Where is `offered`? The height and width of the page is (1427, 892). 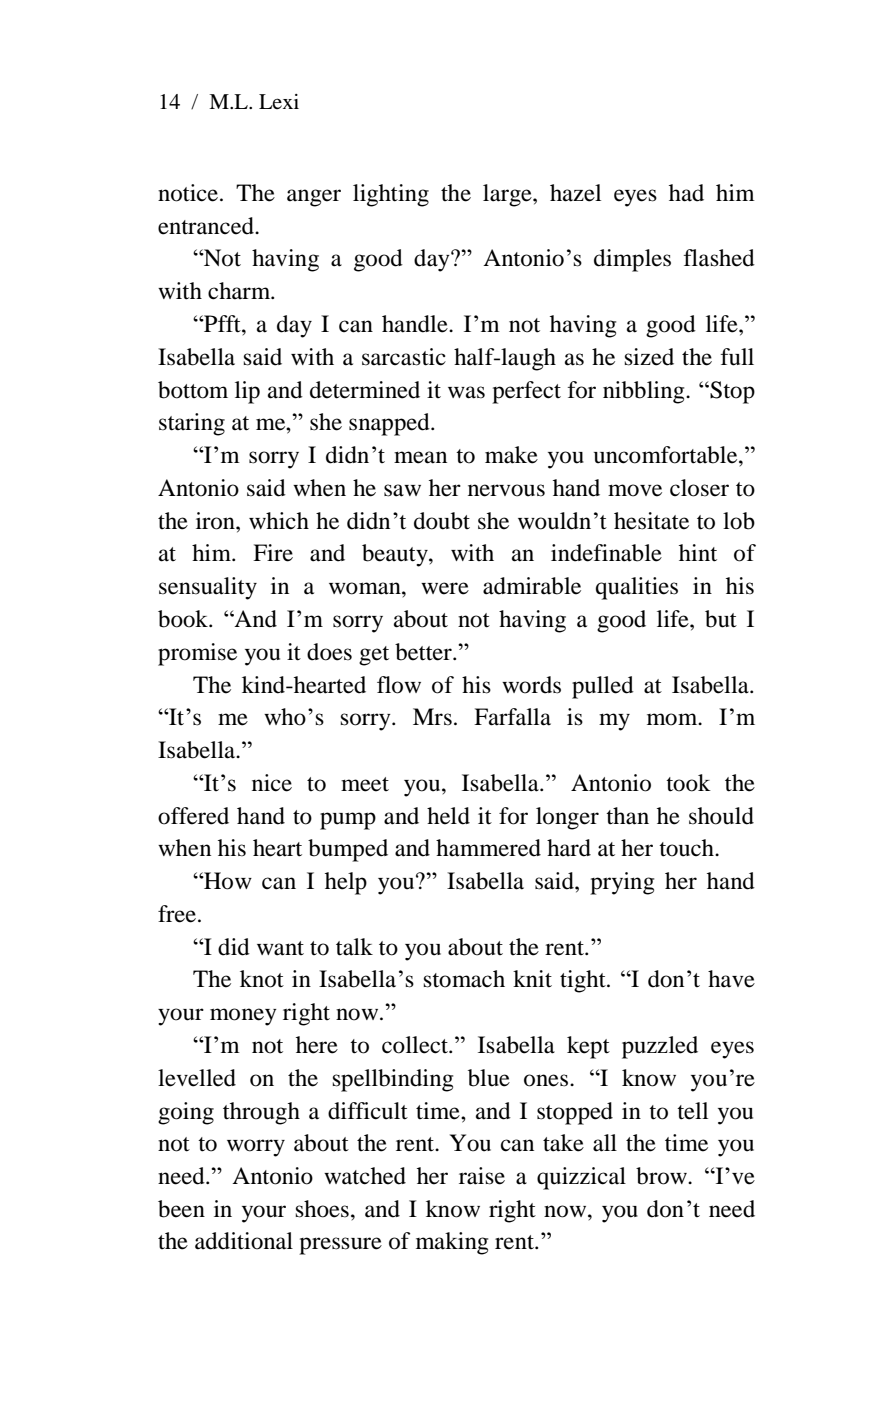
offered is located at coordinates (193, 816).
